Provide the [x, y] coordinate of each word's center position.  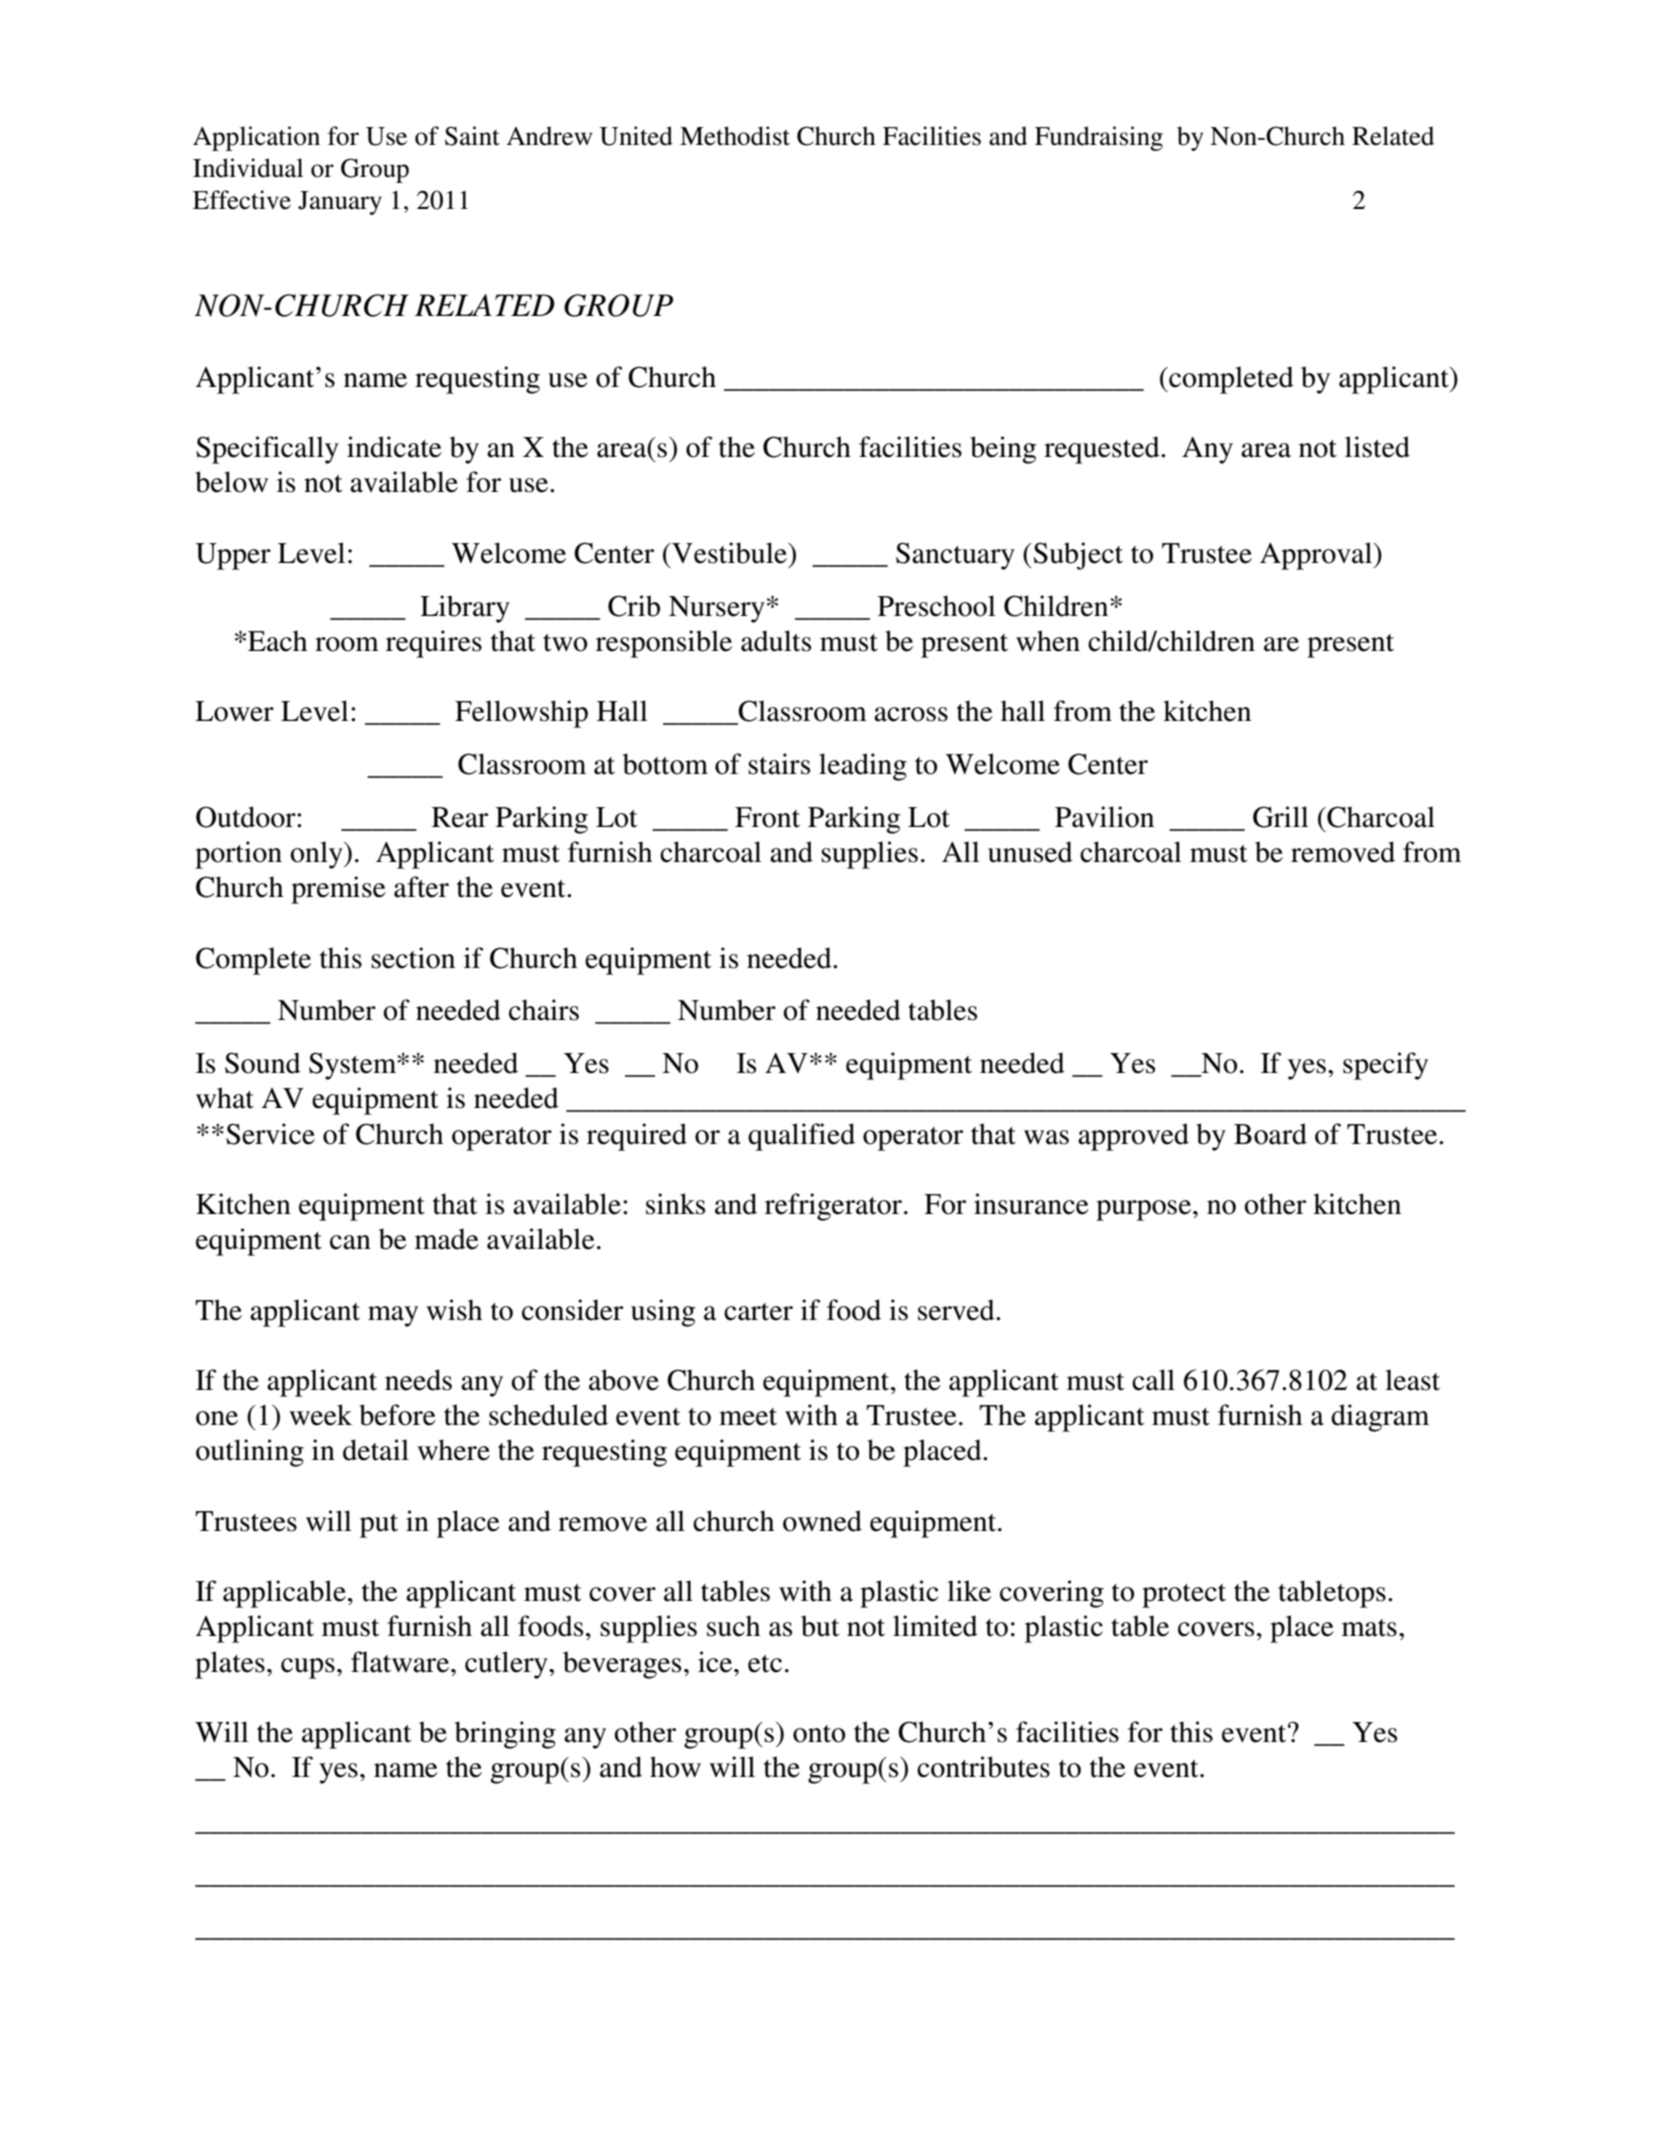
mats [1369, 1628]
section [413, 958]
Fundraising [1099, 138]
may [393, 1316]
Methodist [735, 136]
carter [758, 1312]
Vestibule [729, 553]
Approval [1317, 556]
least [1412, 1380]
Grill [1281, 817]
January [340, 203]
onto [819, 1734]
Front [767, 817]
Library [465, 609]
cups [308, 1668]
